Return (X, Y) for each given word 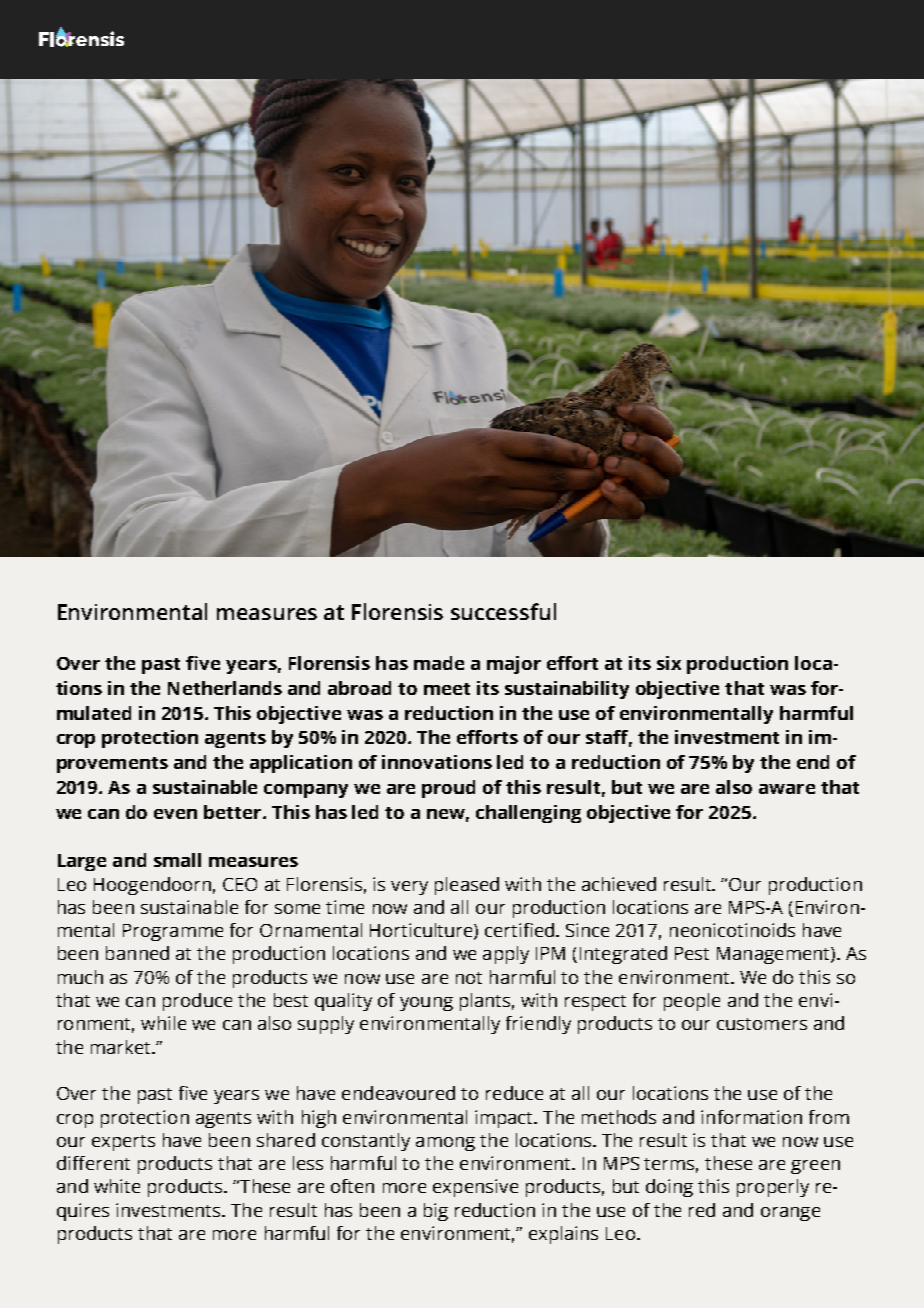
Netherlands (225, 688)
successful (503, 611)
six (669, 663)
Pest (692, 953)
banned (137, 953)
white (117, 1186)
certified (521, 930)
